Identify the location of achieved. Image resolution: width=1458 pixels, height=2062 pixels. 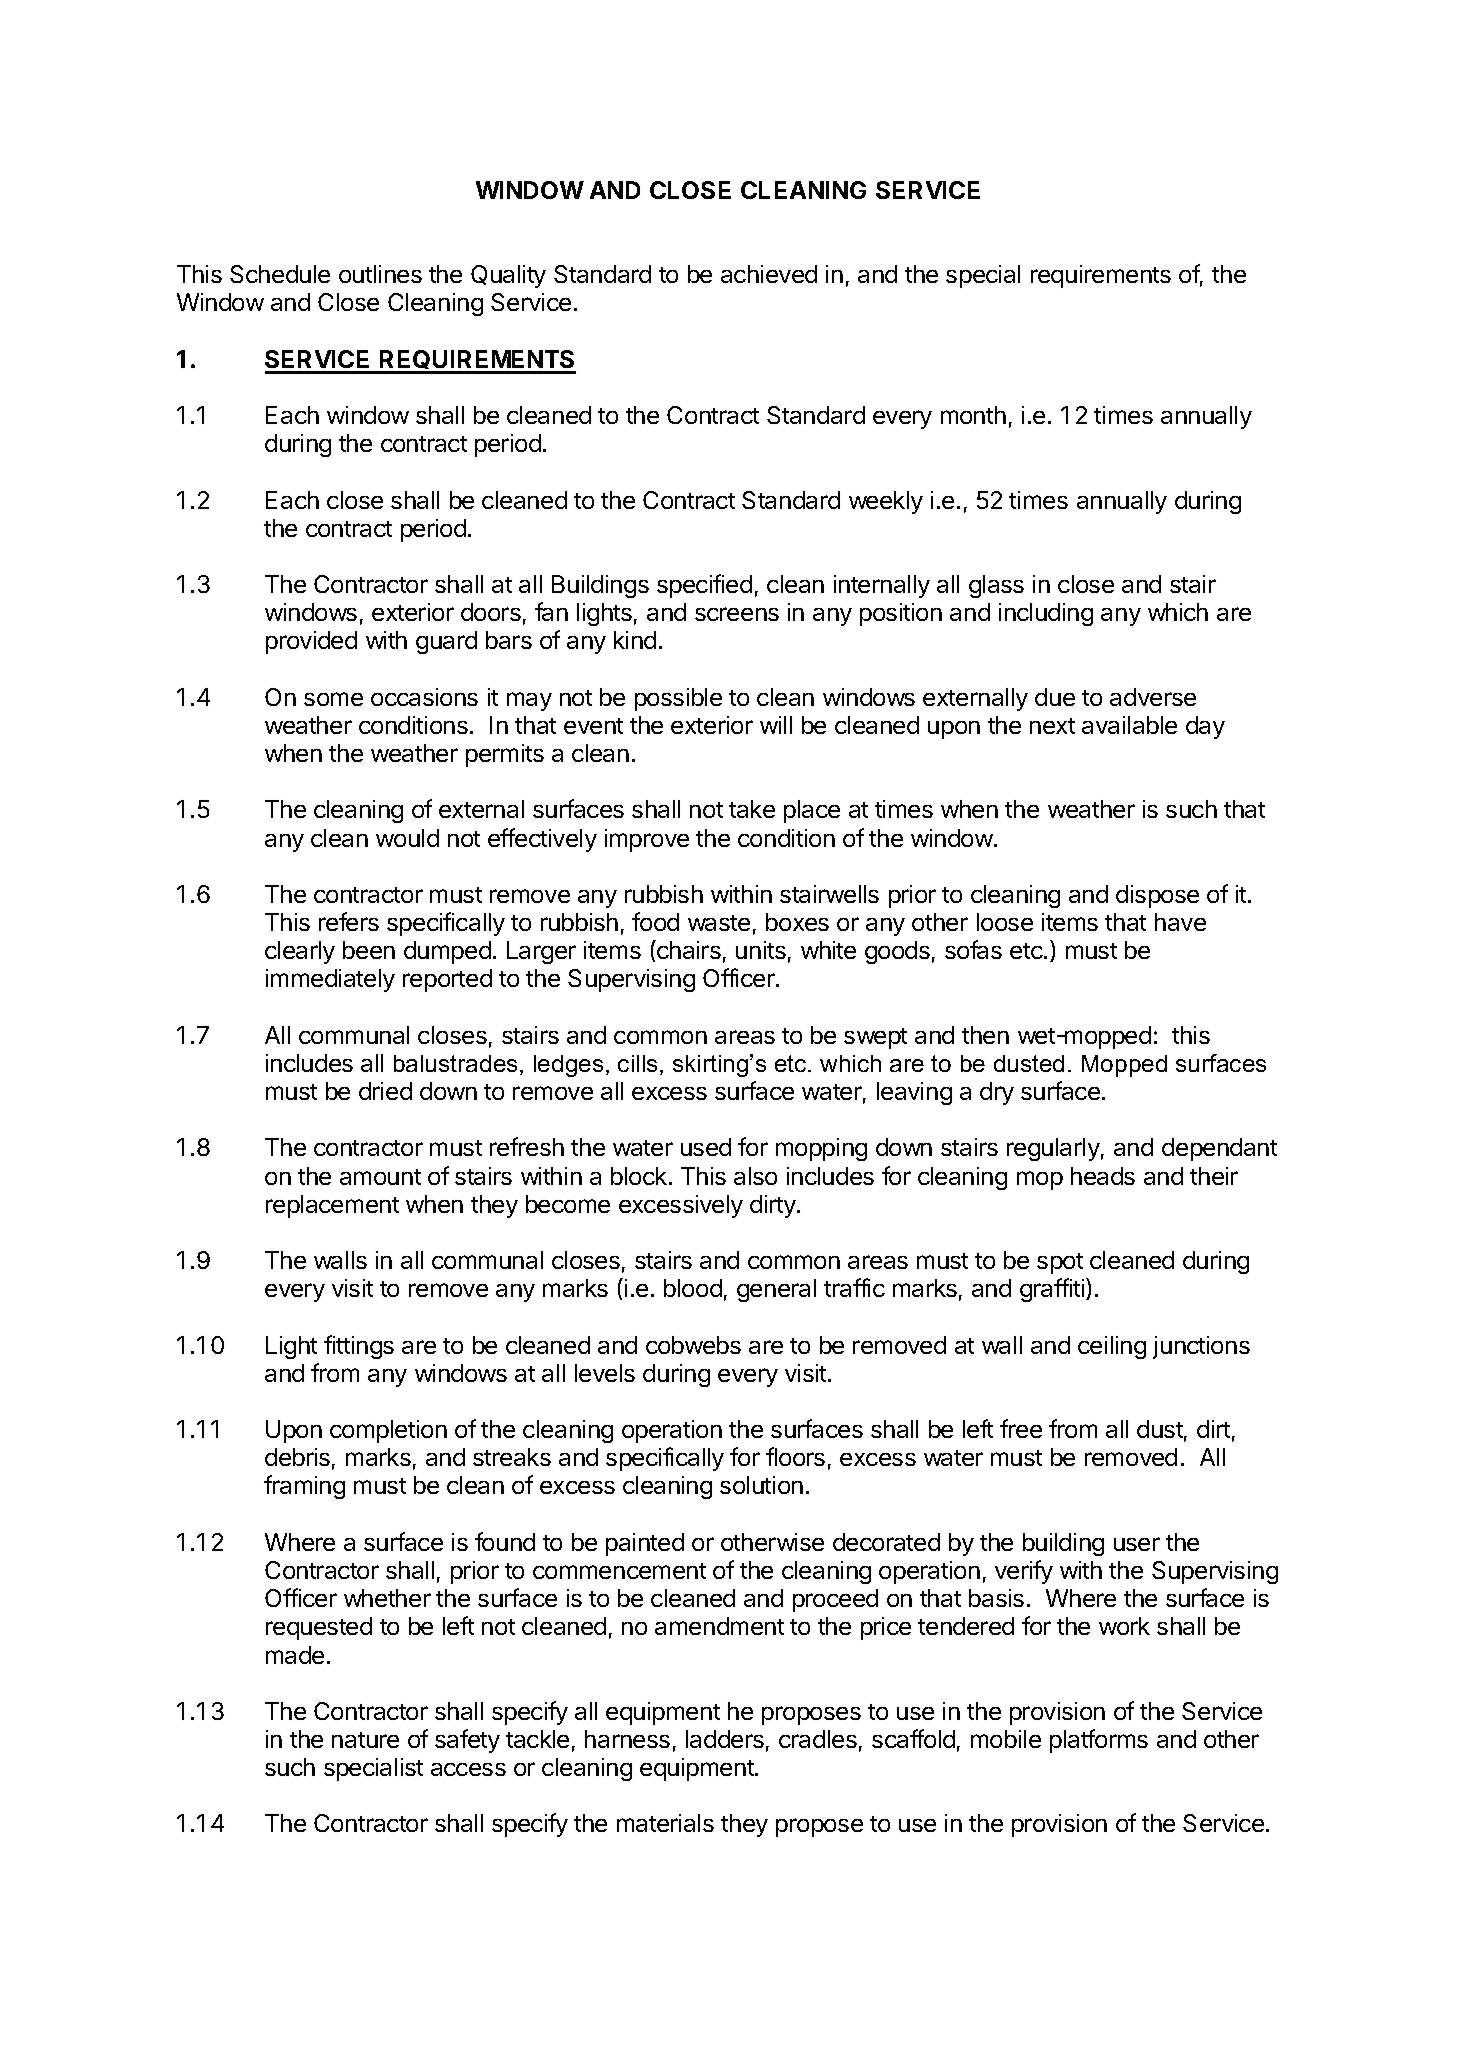
(769, 274).
